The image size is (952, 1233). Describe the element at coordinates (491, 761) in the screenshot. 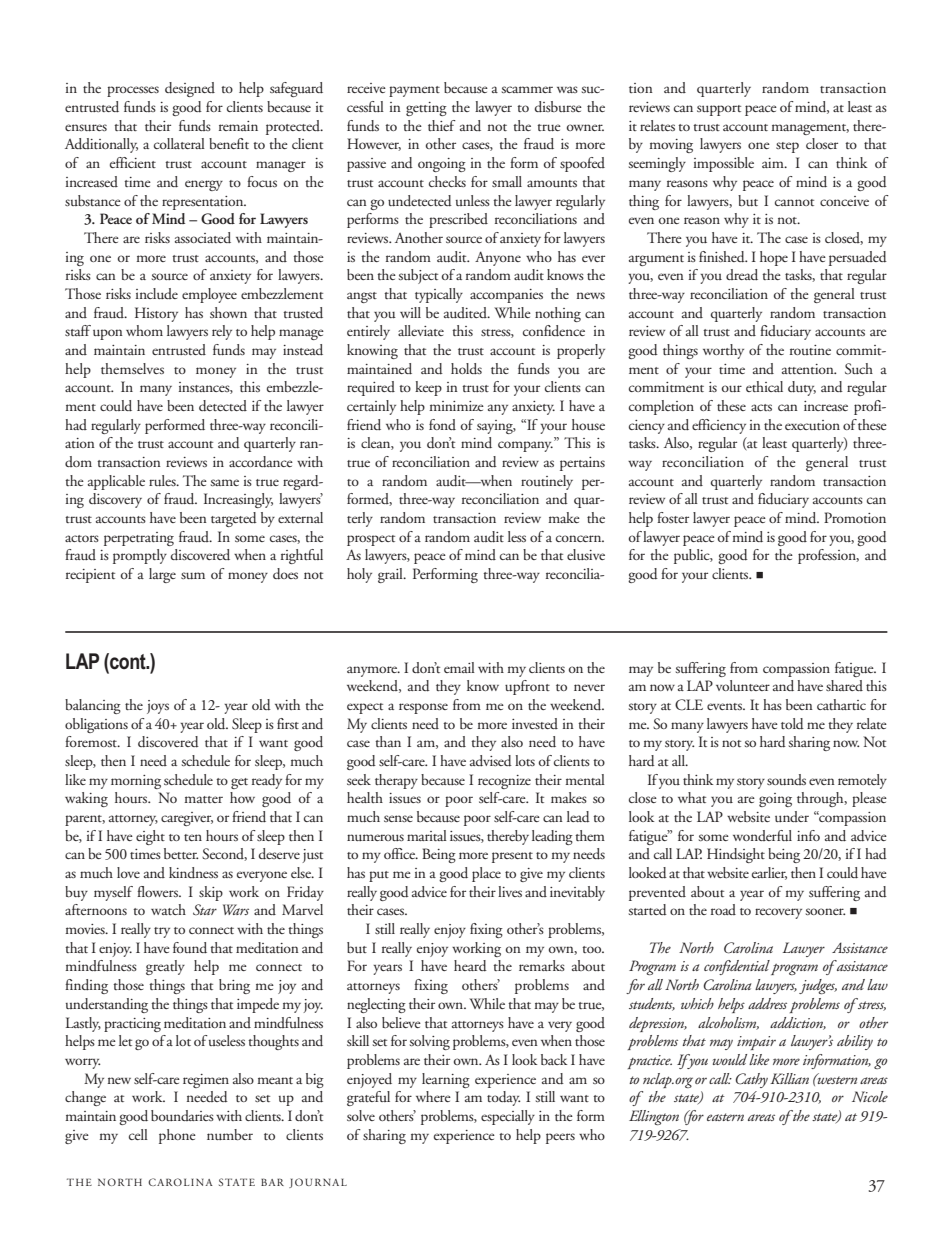

I see `advised` at that location.
